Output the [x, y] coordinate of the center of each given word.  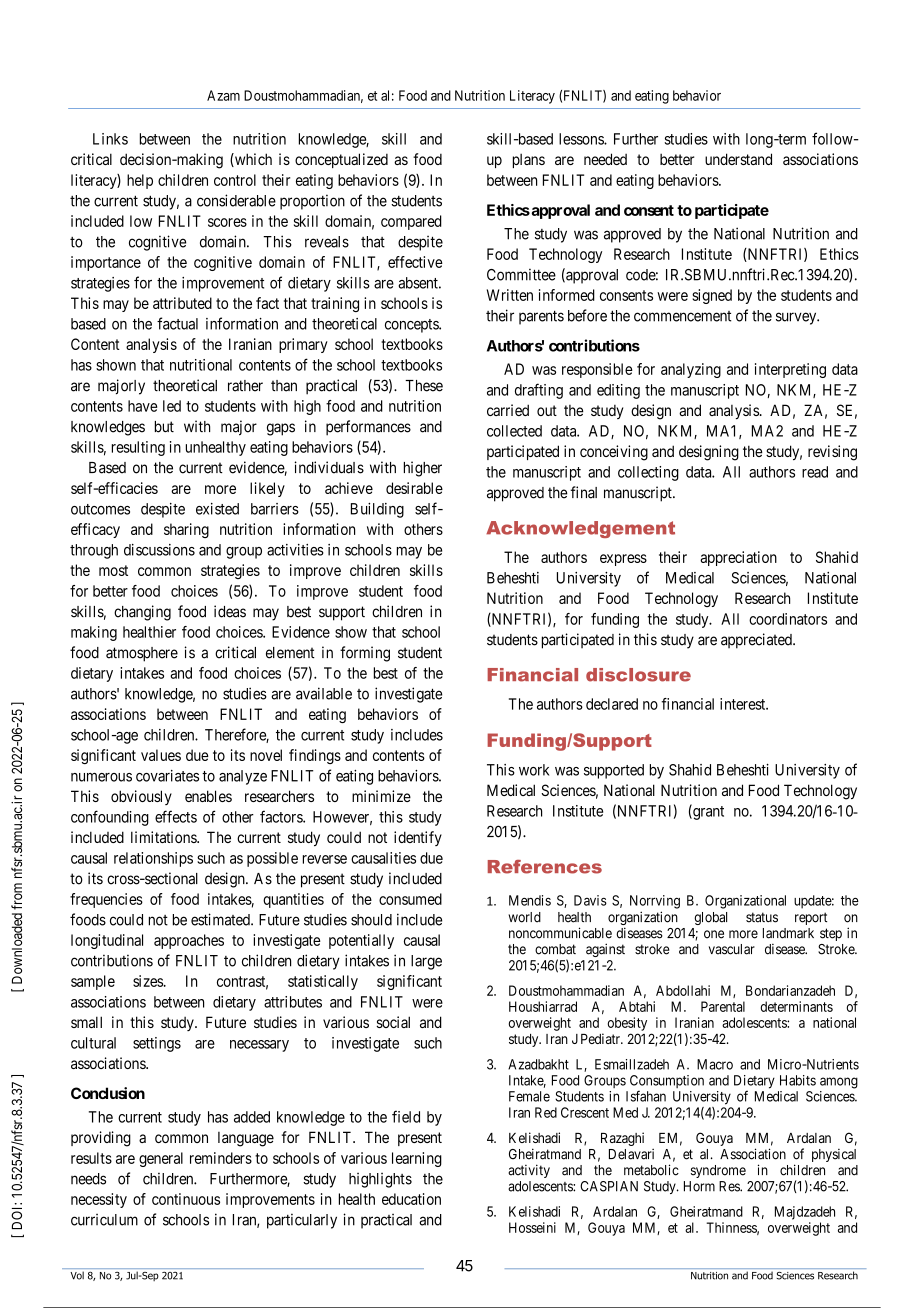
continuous [186, 1199]
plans [529, 160]
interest [744, 704]
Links [110, 139]
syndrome [718, 1171]
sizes [148, 981]
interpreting [790, 370]
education [411, 1199]
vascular [732, 949]
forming [365, 654]
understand [738, 159]
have [142, 406]
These [424, 386]
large [426, 962]
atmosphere [142, 654]
